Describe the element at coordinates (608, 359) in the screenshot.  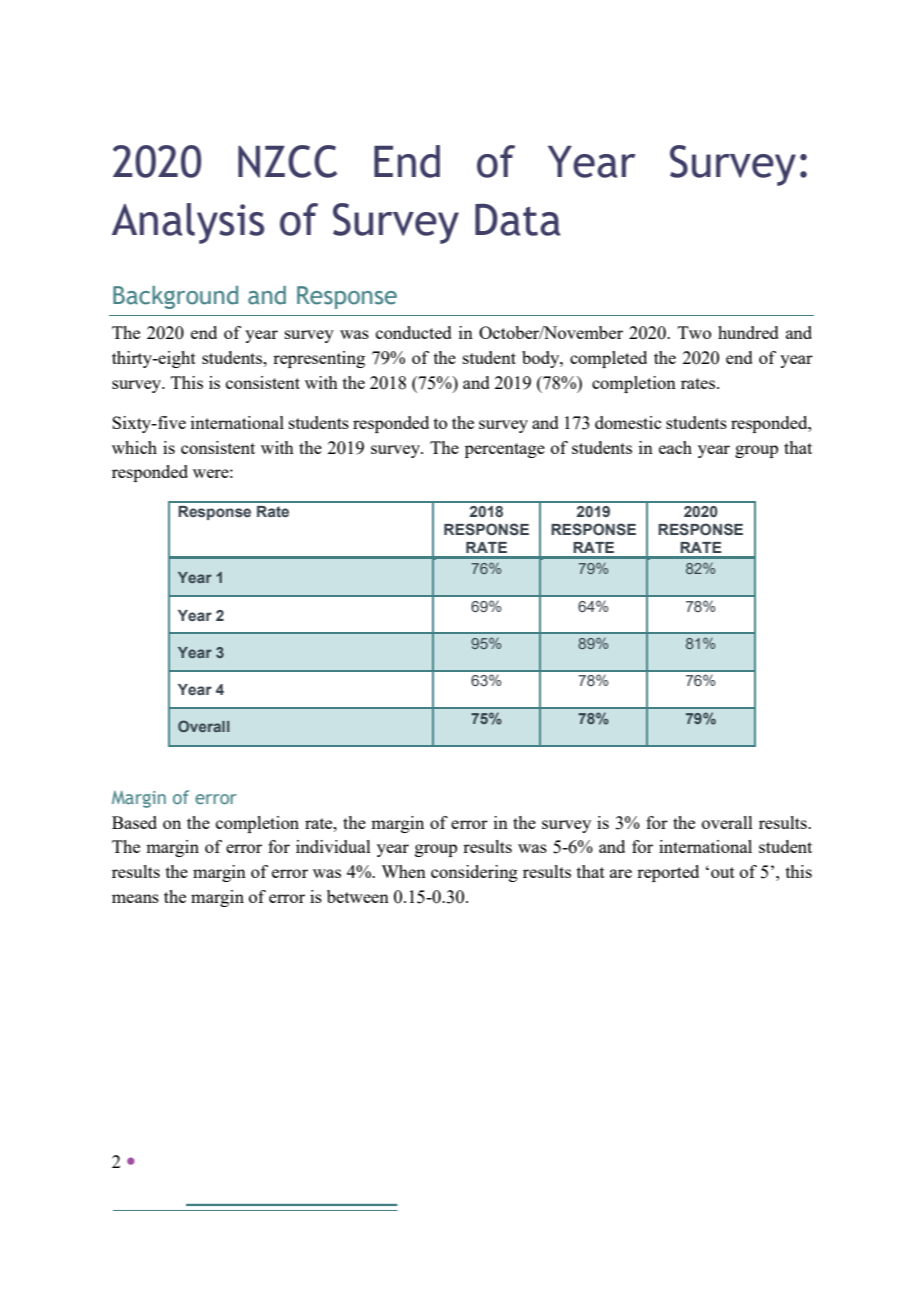
I see `completed` at that location.
